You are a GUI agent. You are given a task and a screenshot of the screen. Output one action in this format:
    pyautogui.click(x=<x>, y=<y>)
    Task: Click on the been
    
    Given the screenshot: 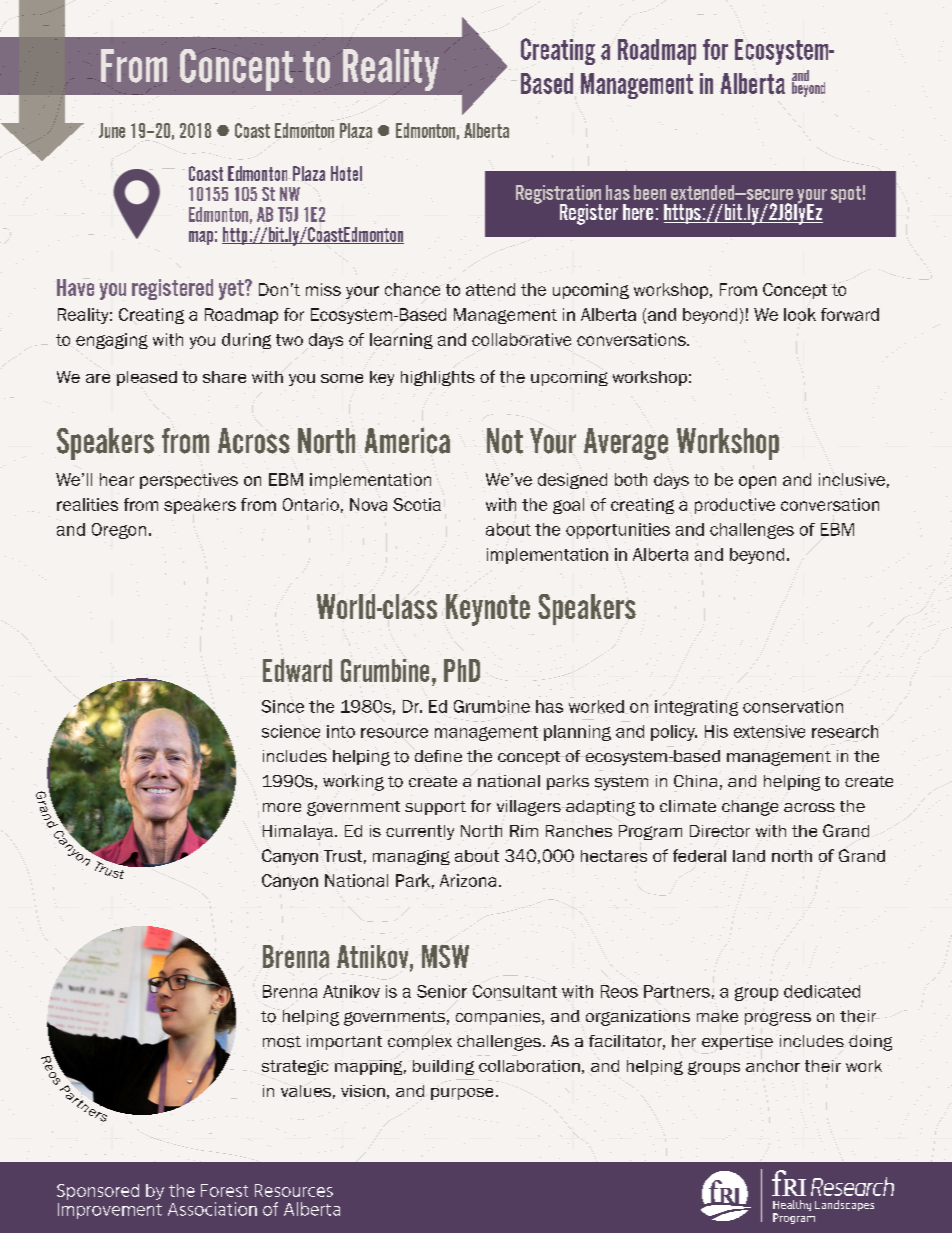 What is the action you would take?
    pyautogui.click(x=650, y=192)
